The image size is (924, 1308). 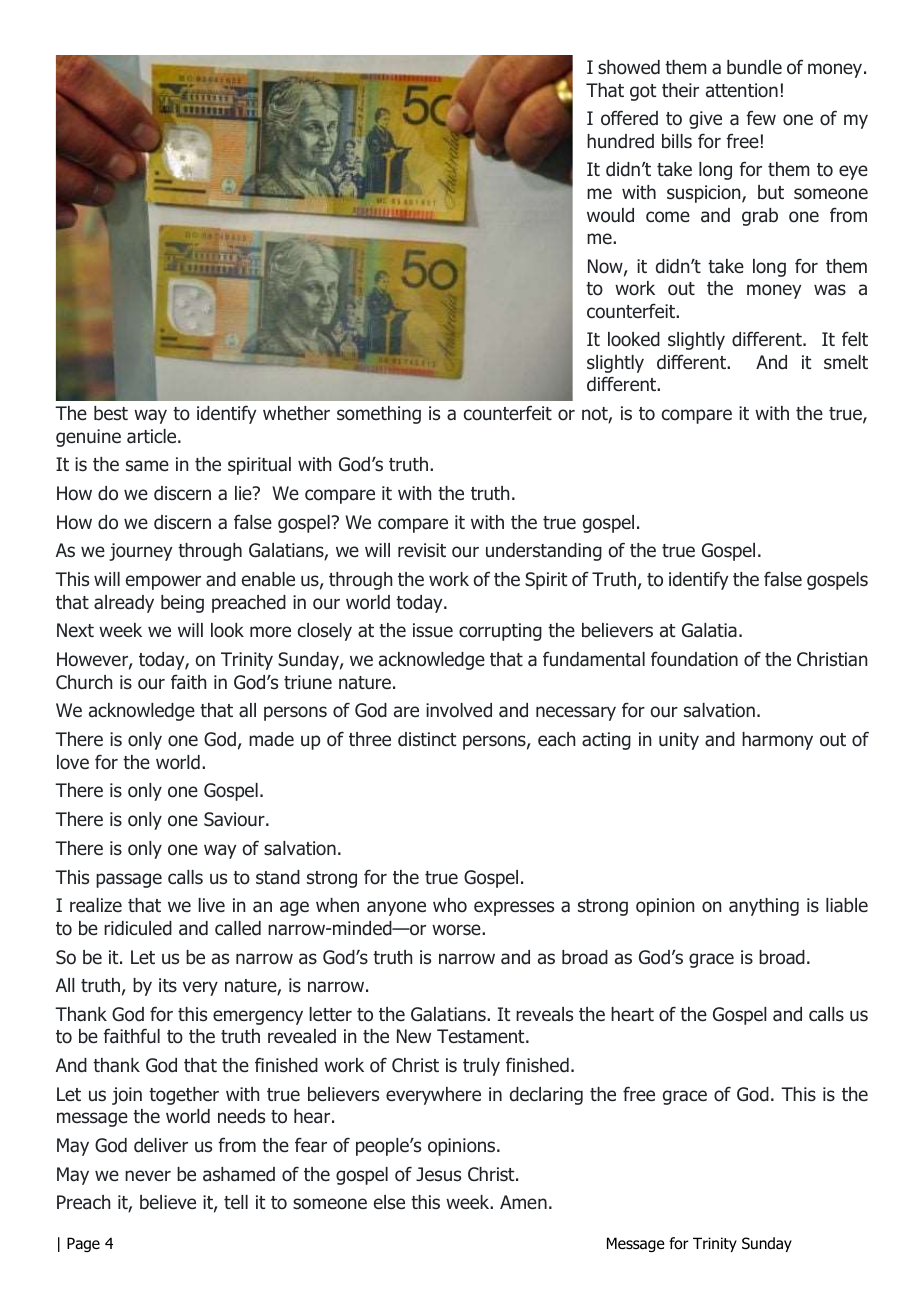 I want to click on hundred, so click(x=620, y=141).
